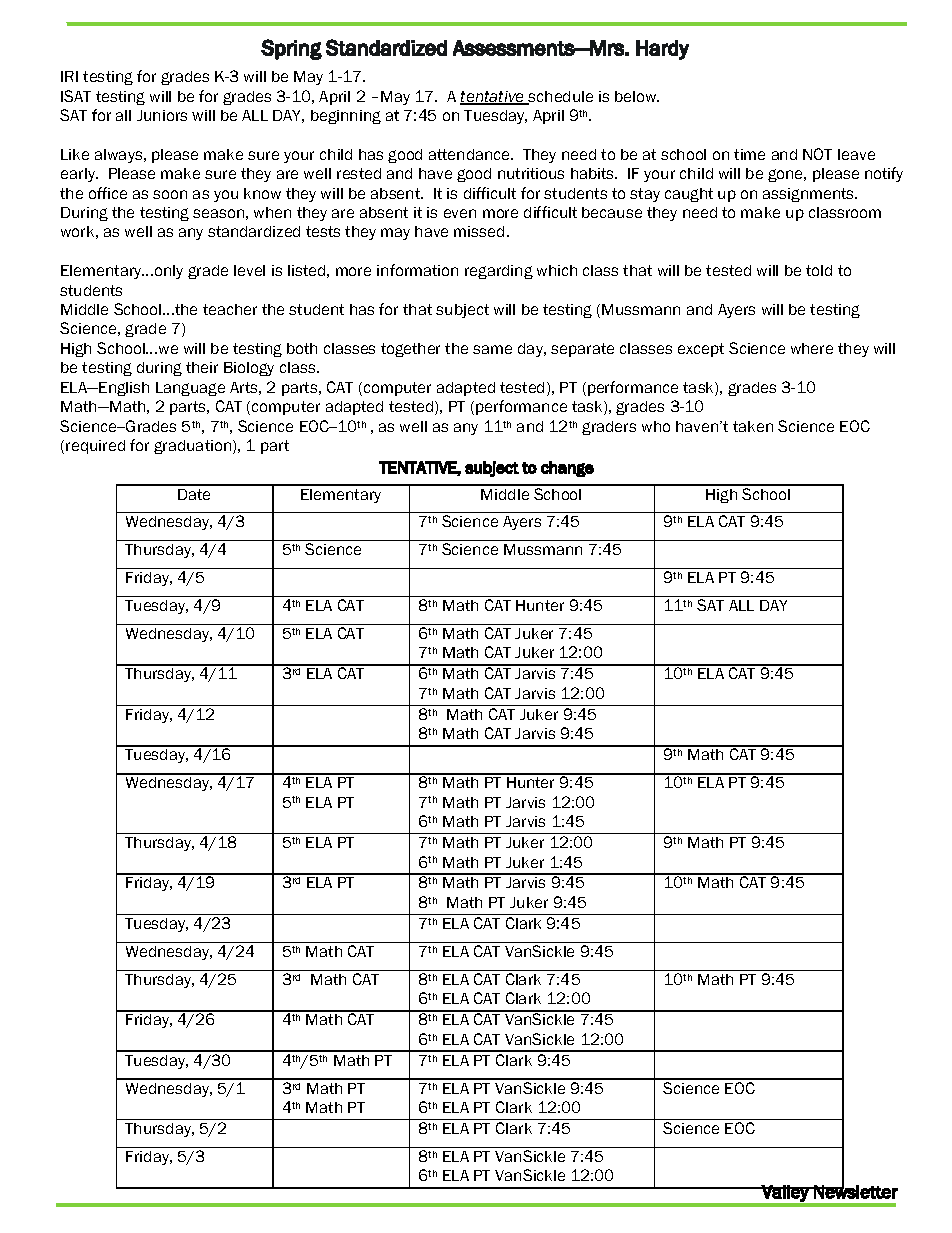  What do you see at coordinates (194, 447) in the screenshot?
I see `graduation` at bounding box center [194, 447].
